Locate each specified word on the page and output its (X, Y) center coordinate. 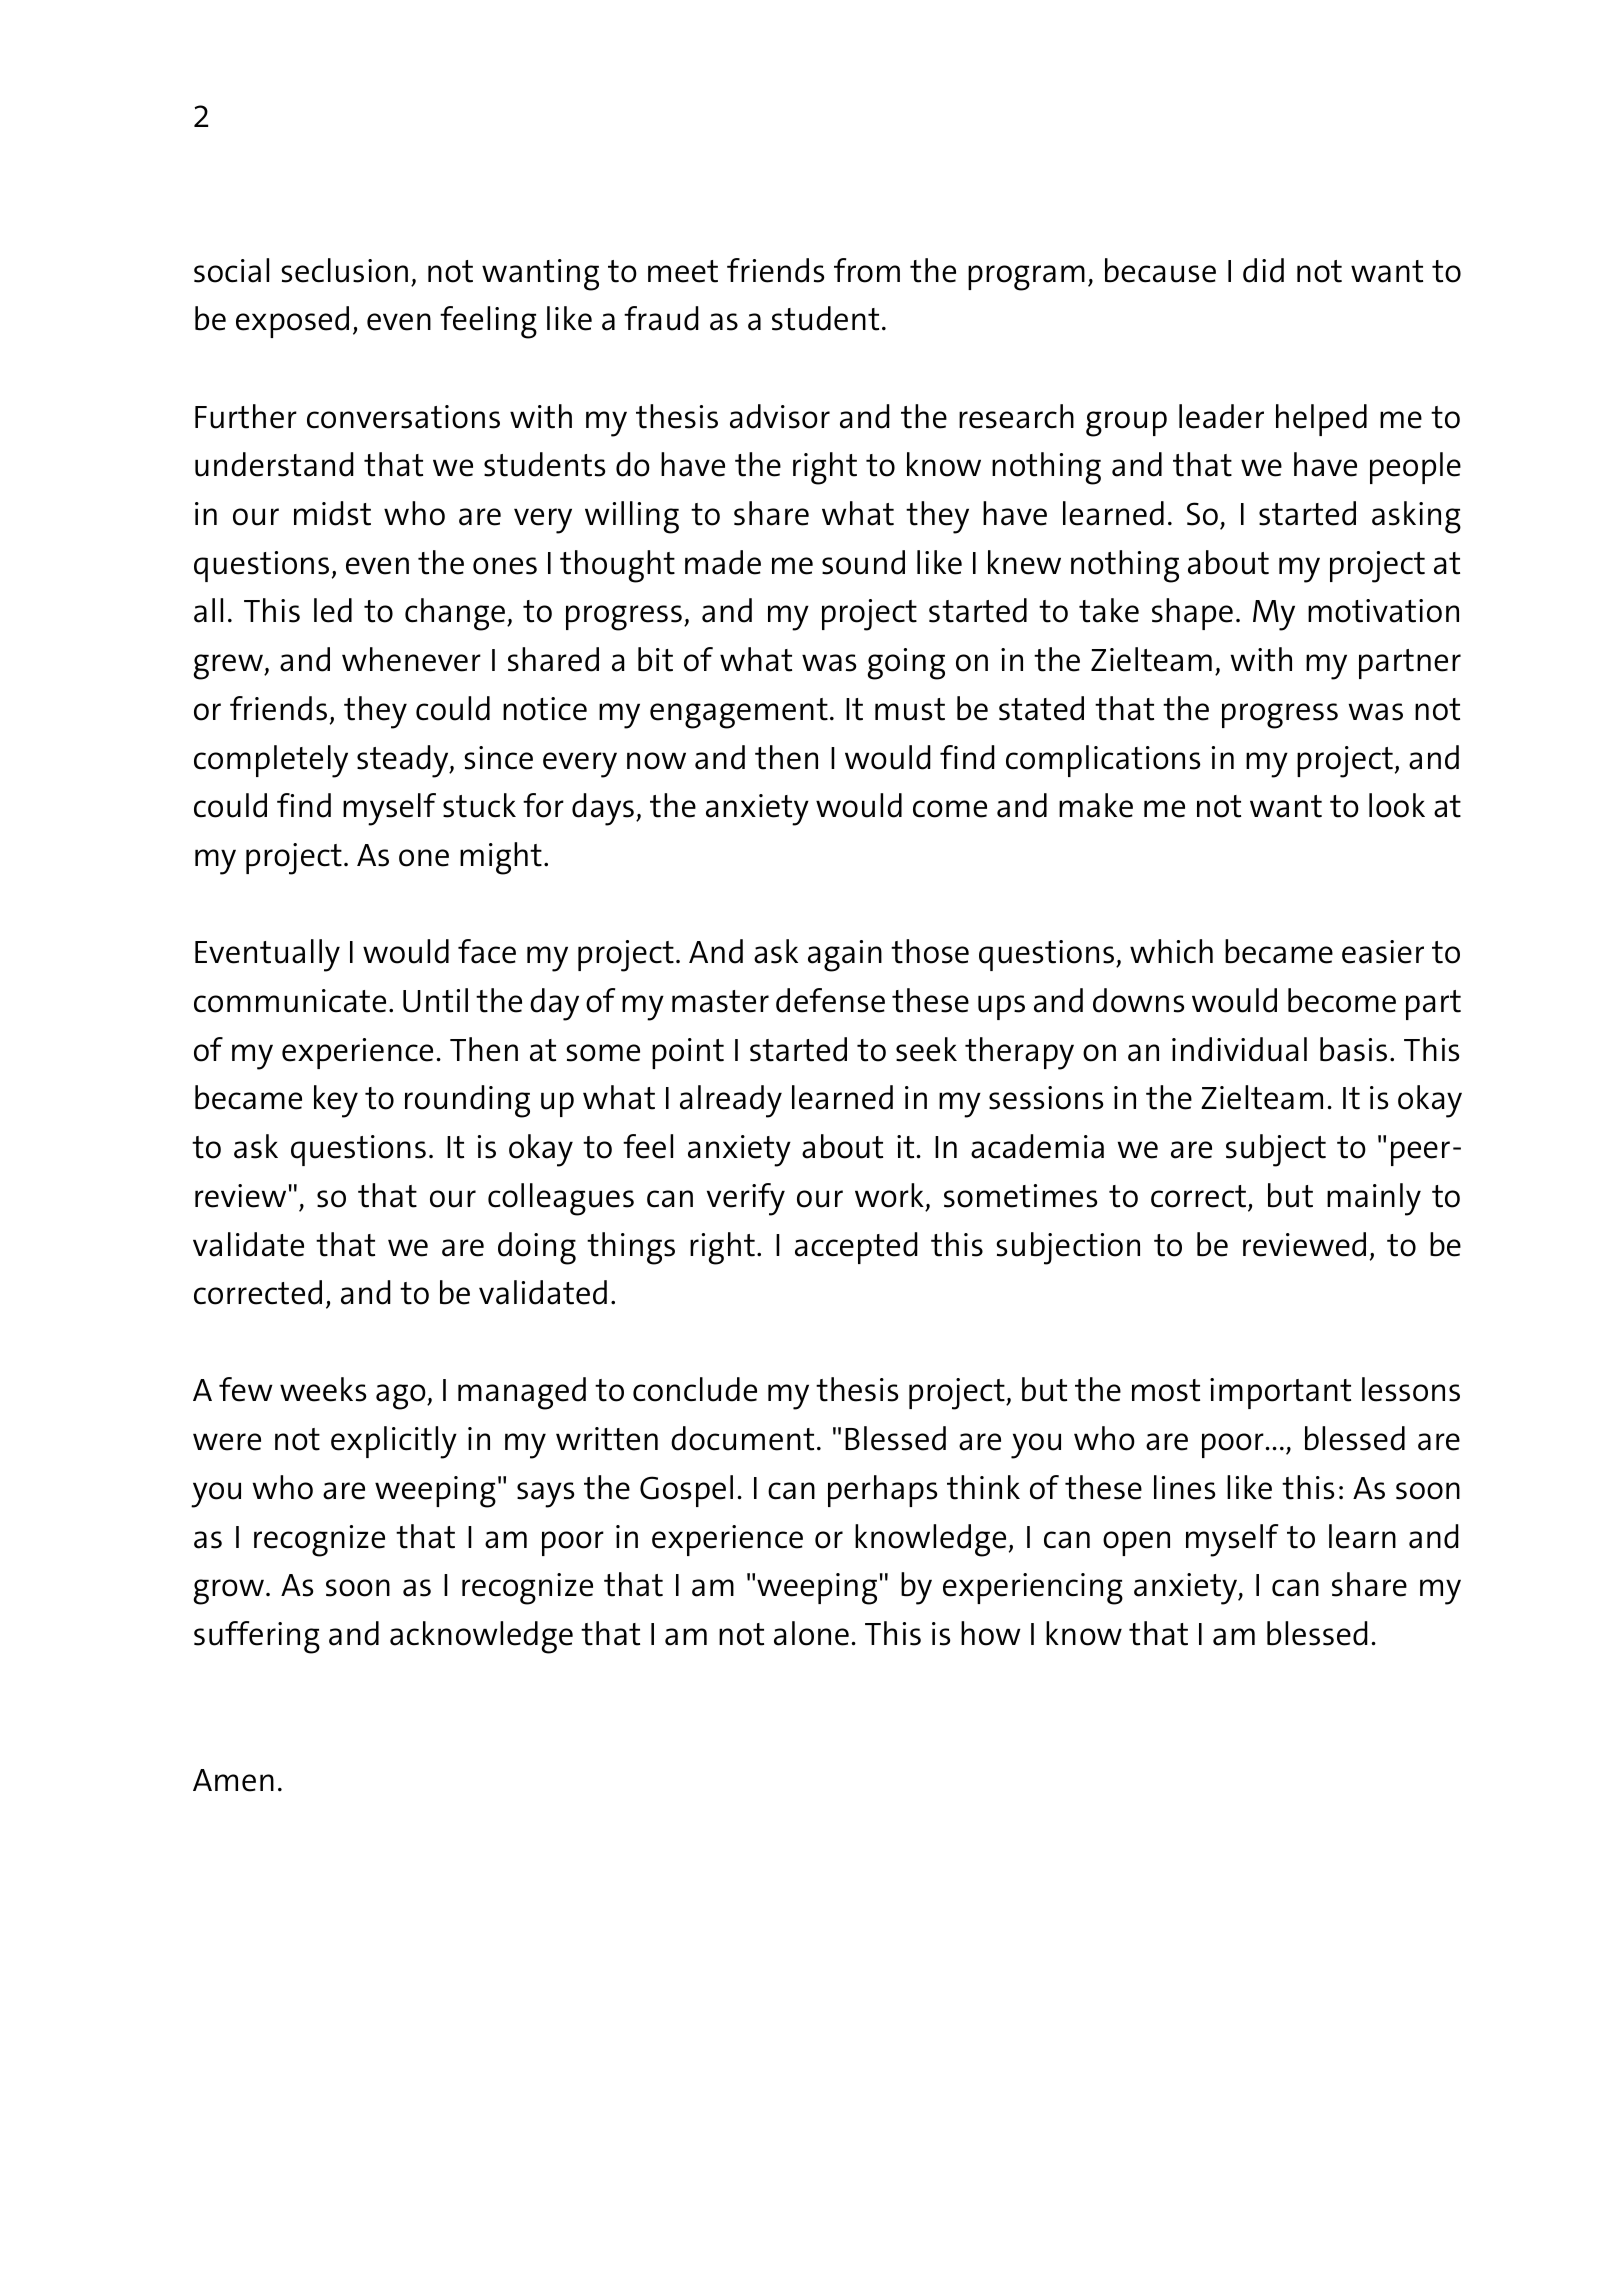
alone (811, 1633)
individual (1239, 1049)
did (1263, 270)
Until (435, 1000)
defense (830, 1000)
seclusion (345, 270)
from (867, 270)
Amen (233, 1780)
